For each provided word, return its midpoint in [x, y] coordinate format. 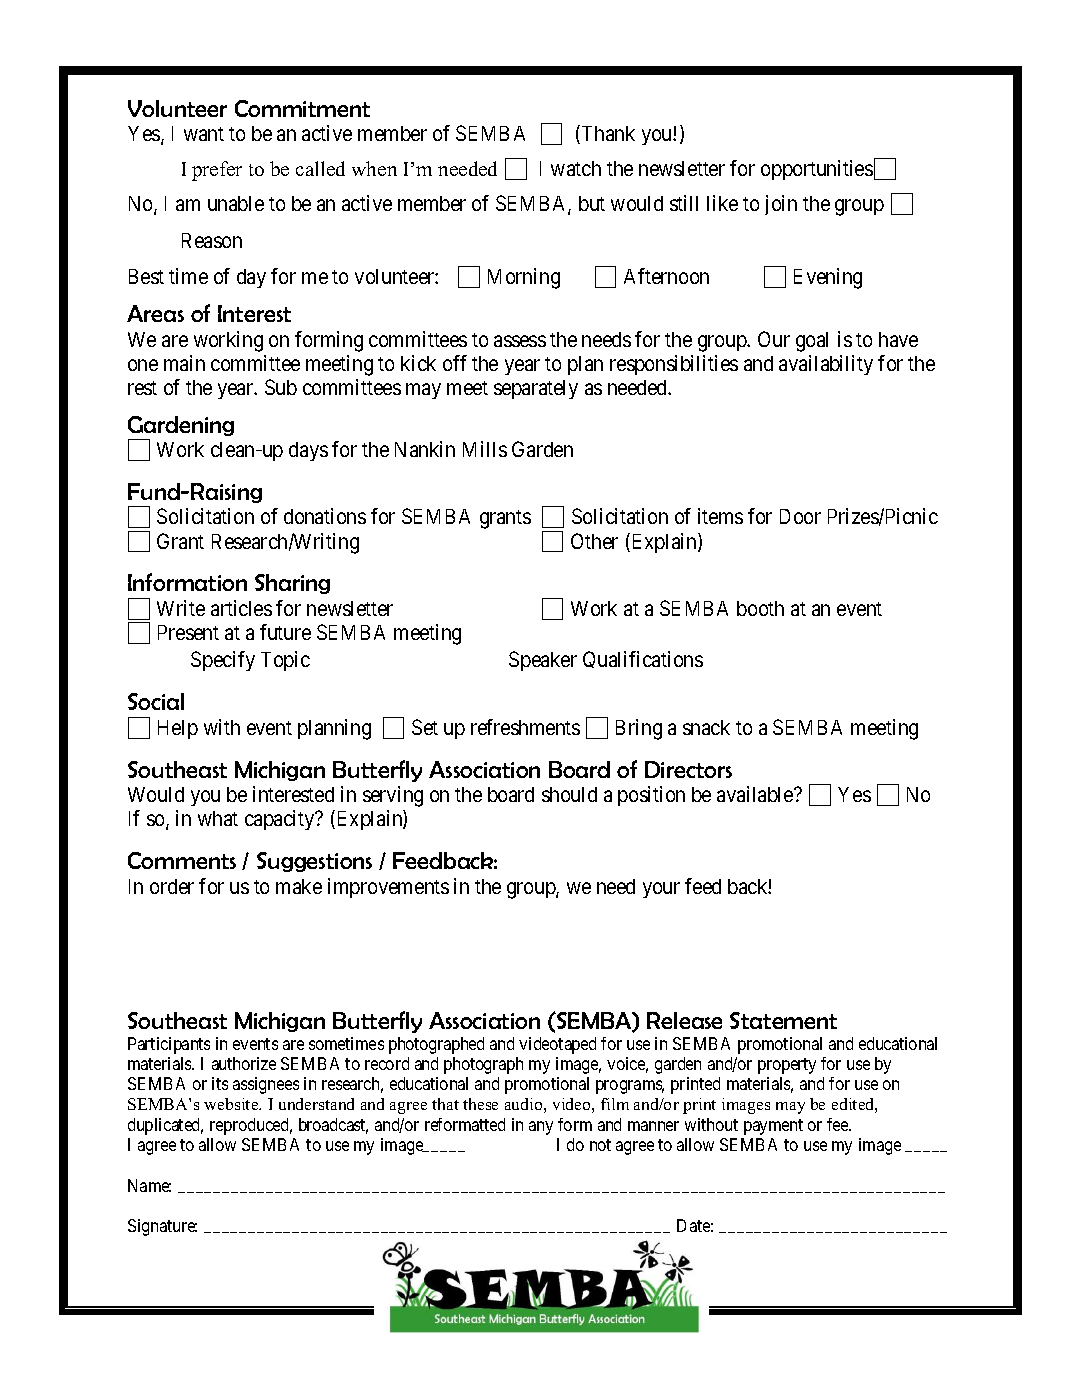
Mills [485, 449]
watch [576, 168]
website [232, 1104]
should [569, 794]
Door [800, 516]
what [218, 818]
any [541, 1128]
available [756, 794]
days [308, 451]
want [204, 134]
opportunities [817, 170]
